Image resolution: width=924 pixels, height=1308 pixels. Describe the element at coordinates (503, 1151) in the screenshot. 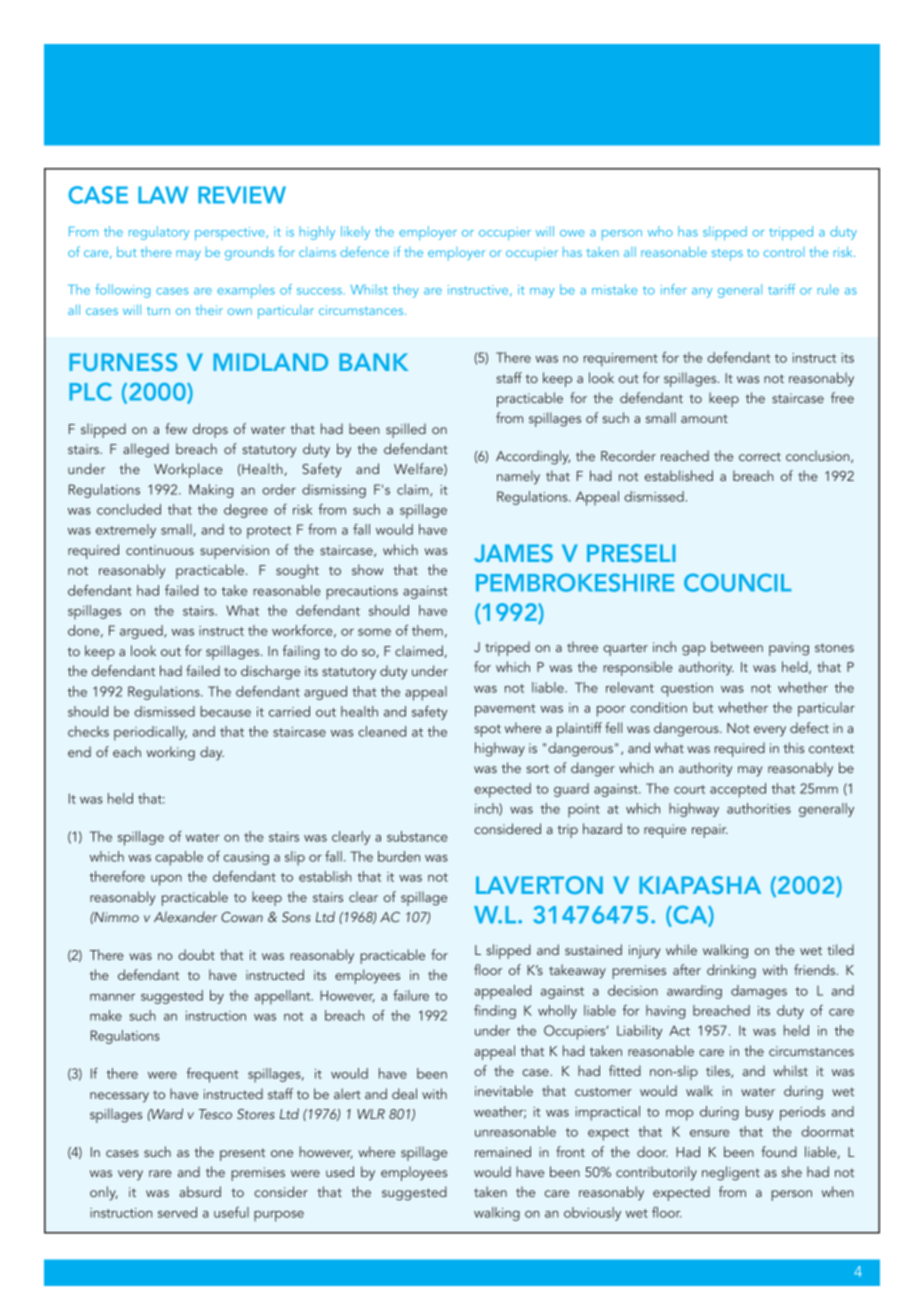

I see `remained` at that location.
